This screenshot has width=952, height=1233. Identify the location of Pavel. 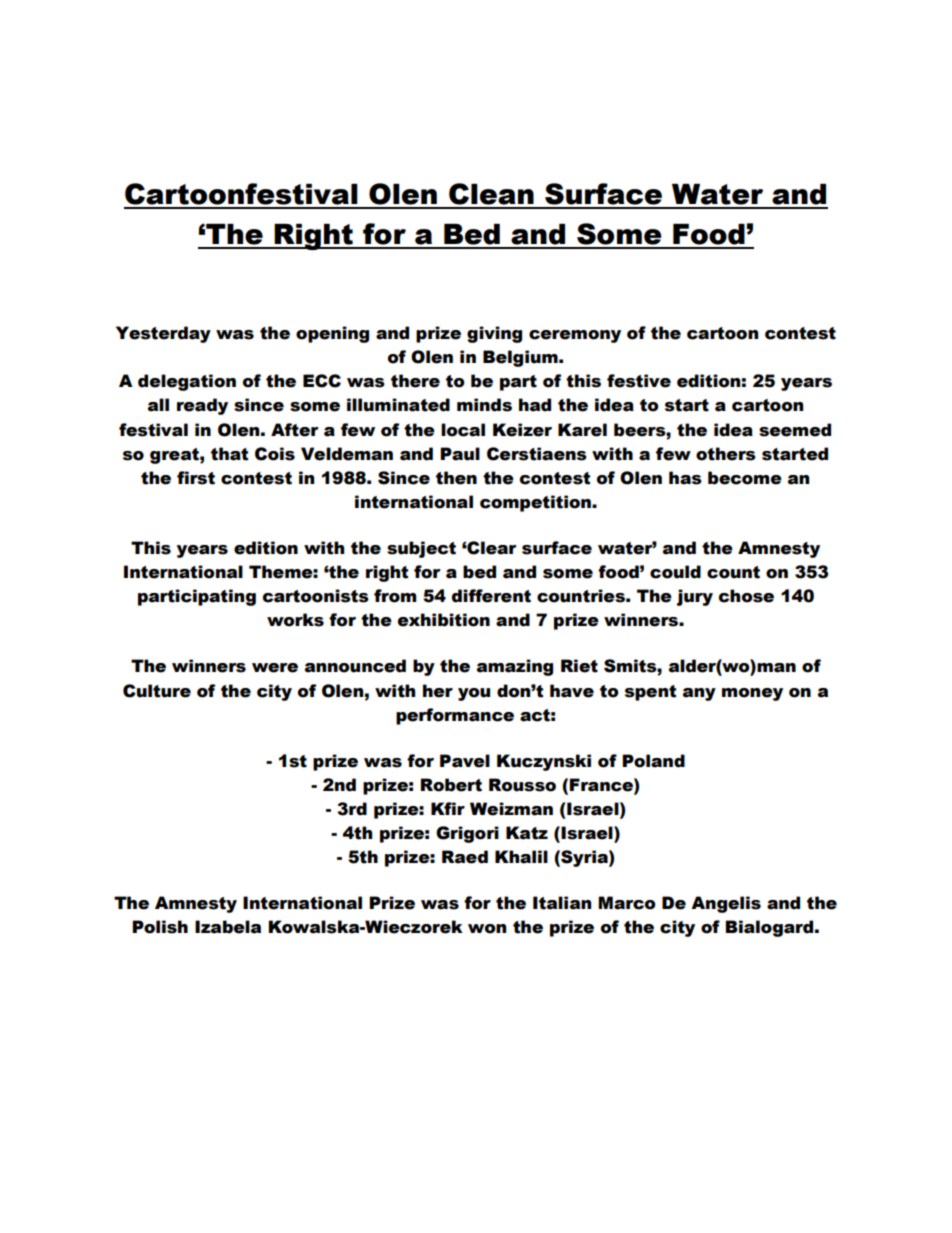
(465, 761).
